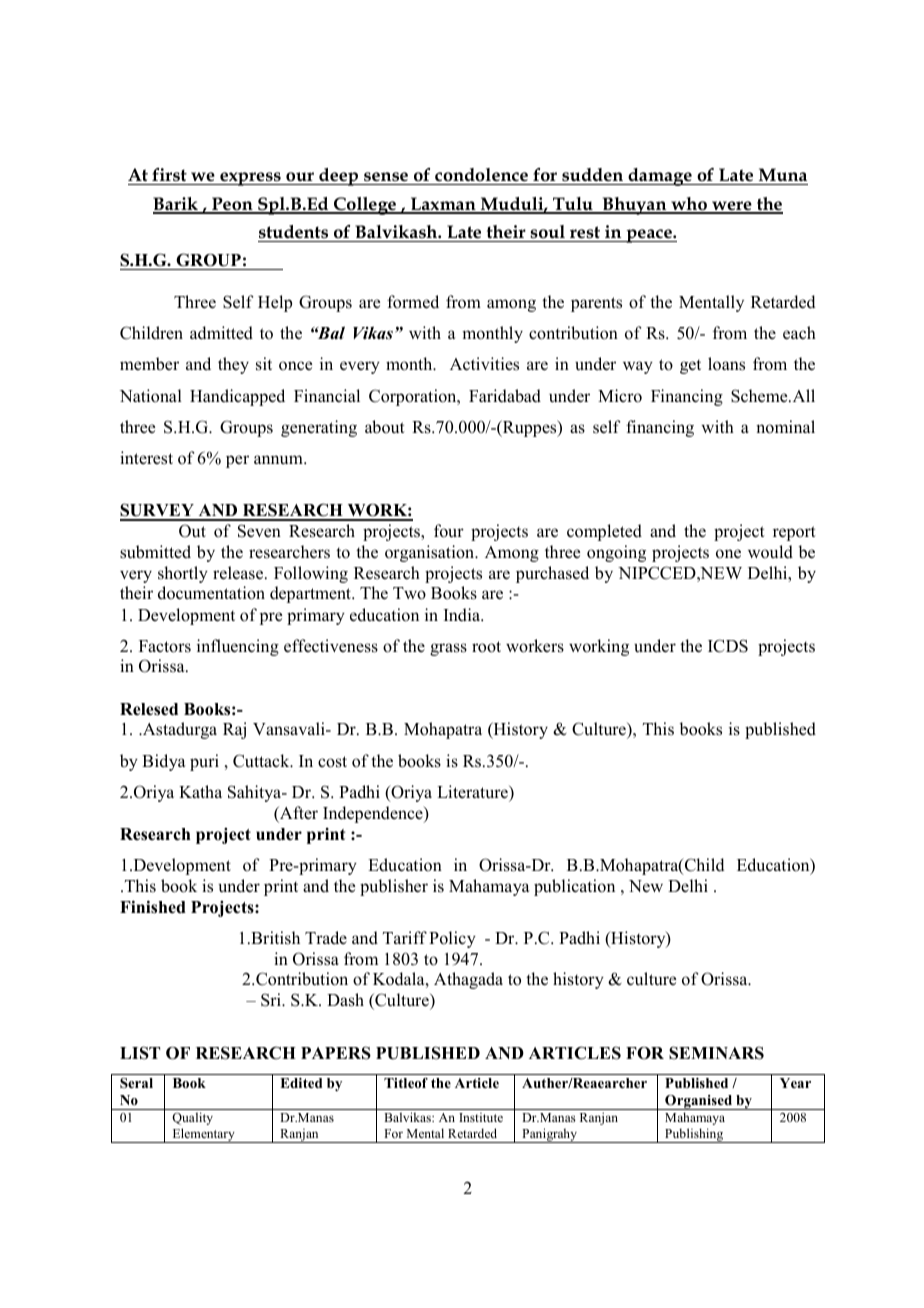  What do you see at coordinates (203, 1135) in the page?
I see `Elementary` at bounding box center [203, 1135].
